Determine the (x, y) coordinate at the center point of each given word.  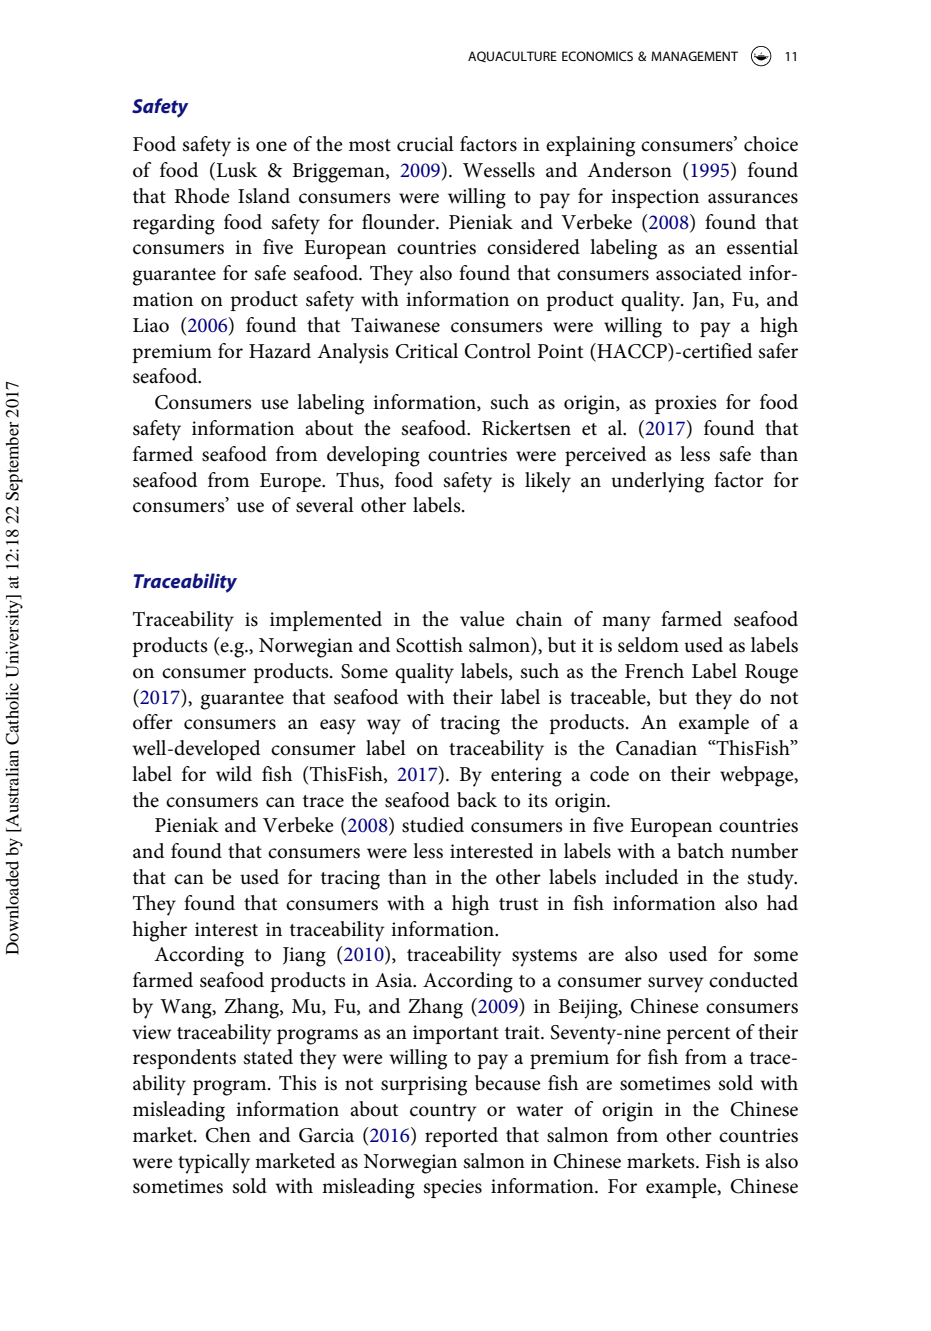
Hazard (280, 351)
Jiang (304, 957)
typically (214, 1163)
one (271, 146)
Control (498, 351)
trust (518, 904)
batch (700, 851)
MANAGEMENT (694, 56)
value (482, 619)
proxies (686, 404)
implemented (326, 621)
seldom (648, 645)
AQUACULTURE (512, 56)
